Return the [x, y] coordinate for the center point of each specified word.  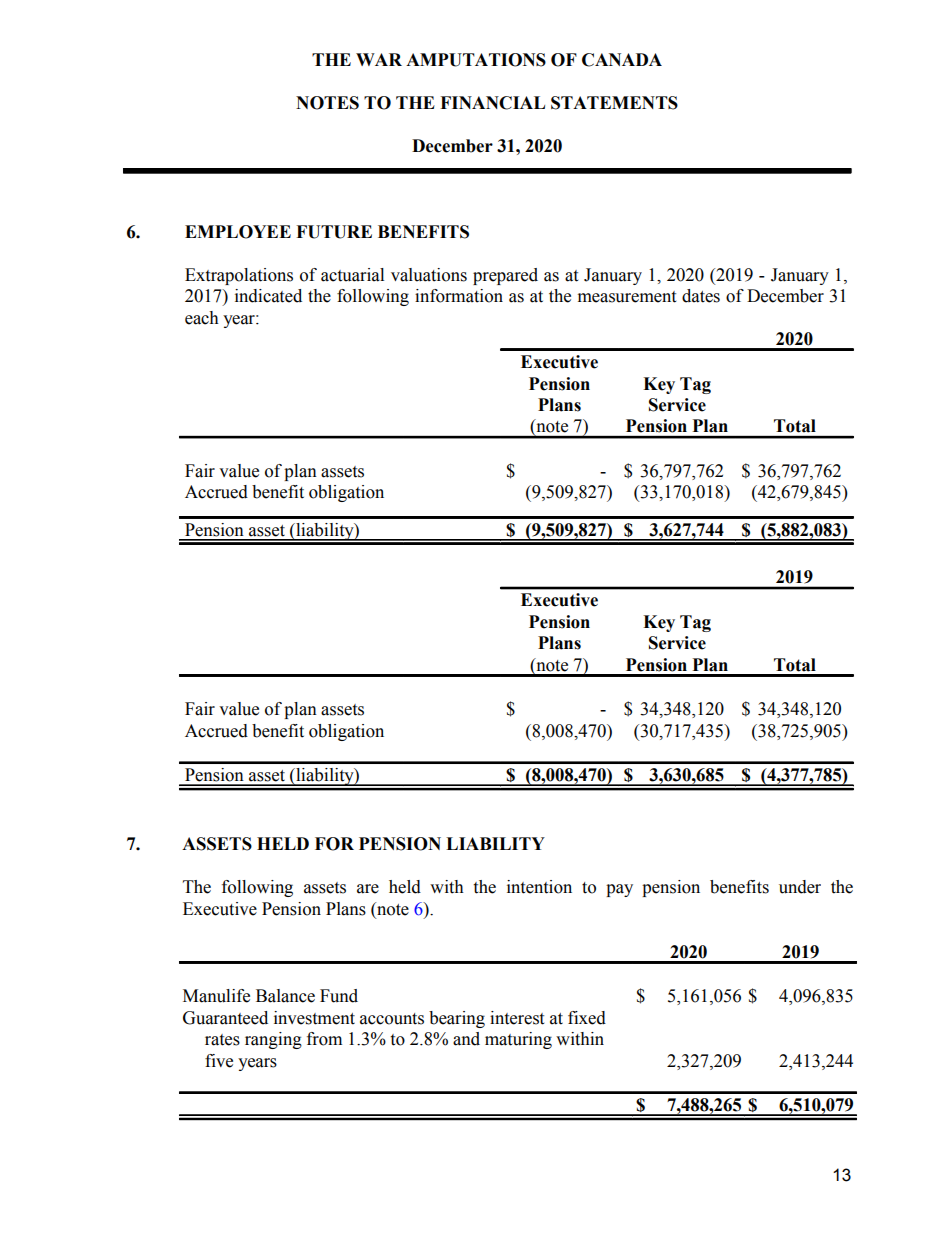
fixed [587, 1018]
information [459, 296]
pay [619, 890]
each [202, 318]
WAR [379, 59]
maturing [518, 1040]
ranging [273, 1040]
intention [539, 887]
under [800, 887]
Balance [285, 996]
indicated [268, 296]
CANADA [622, 60]
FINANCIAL [492, 103]
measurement [627, 297]
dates [701, 296]
